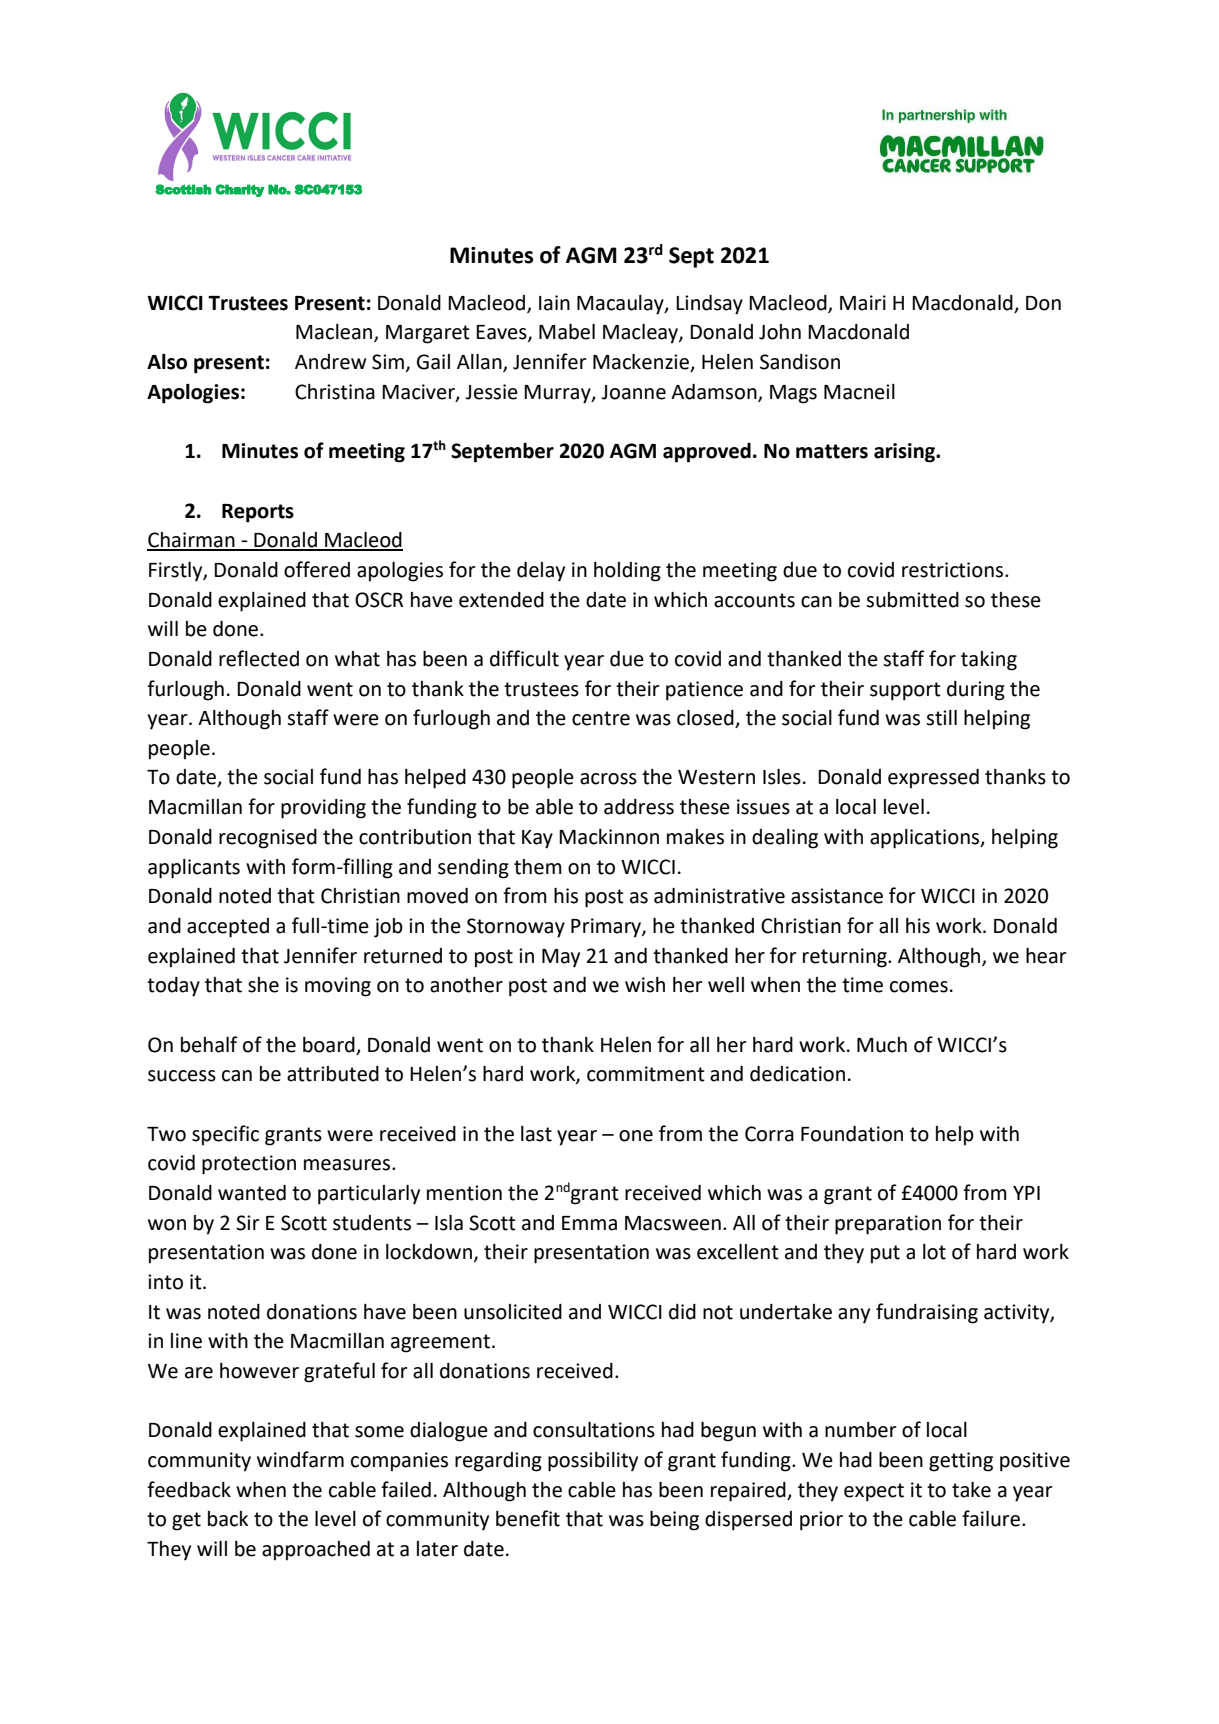  What do you see at coordinates (621, 305) in the image?
I see `Macaulay` at bounding box center [621, 305].
